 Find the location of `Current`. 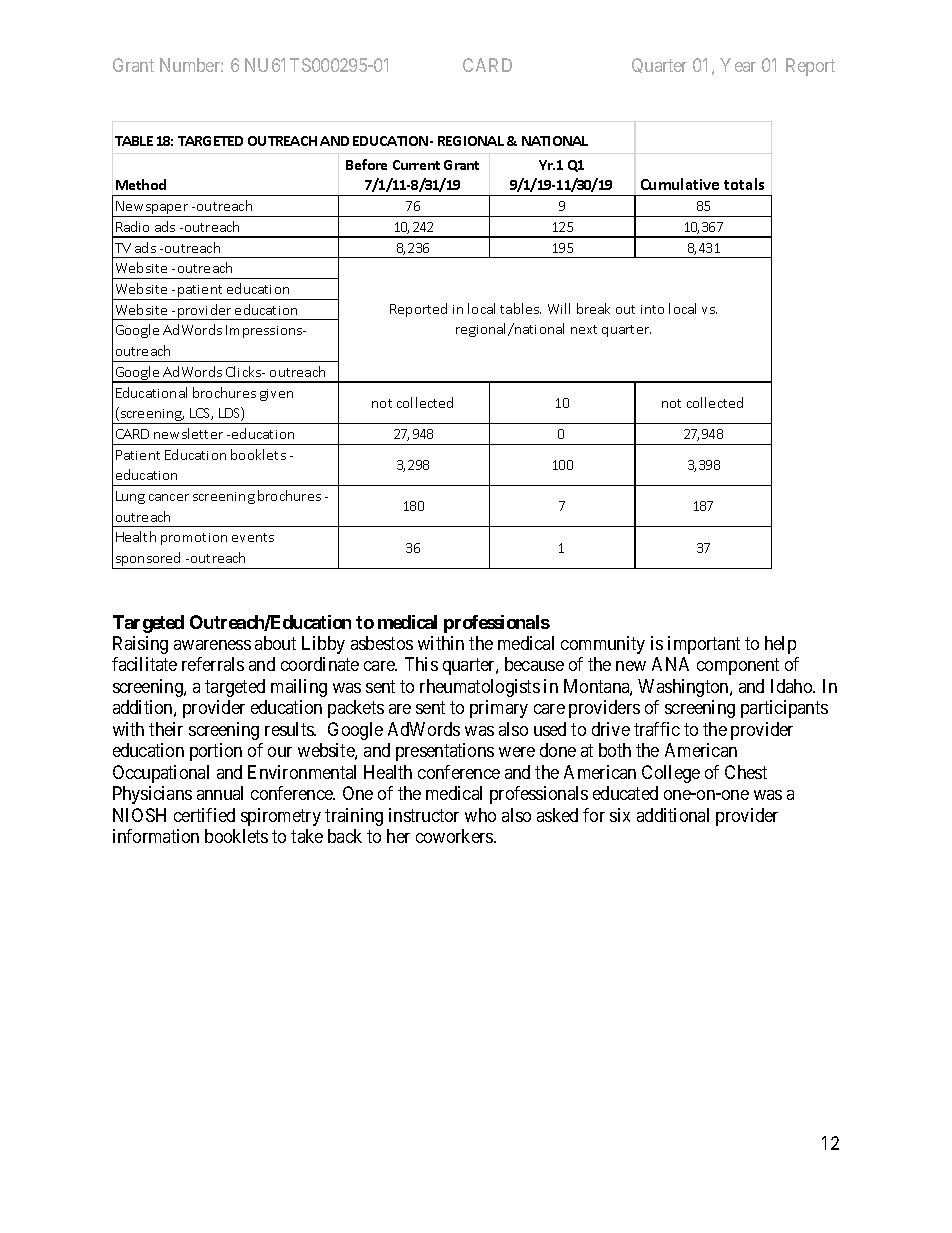

Current is located at coordinates (416, 165).
